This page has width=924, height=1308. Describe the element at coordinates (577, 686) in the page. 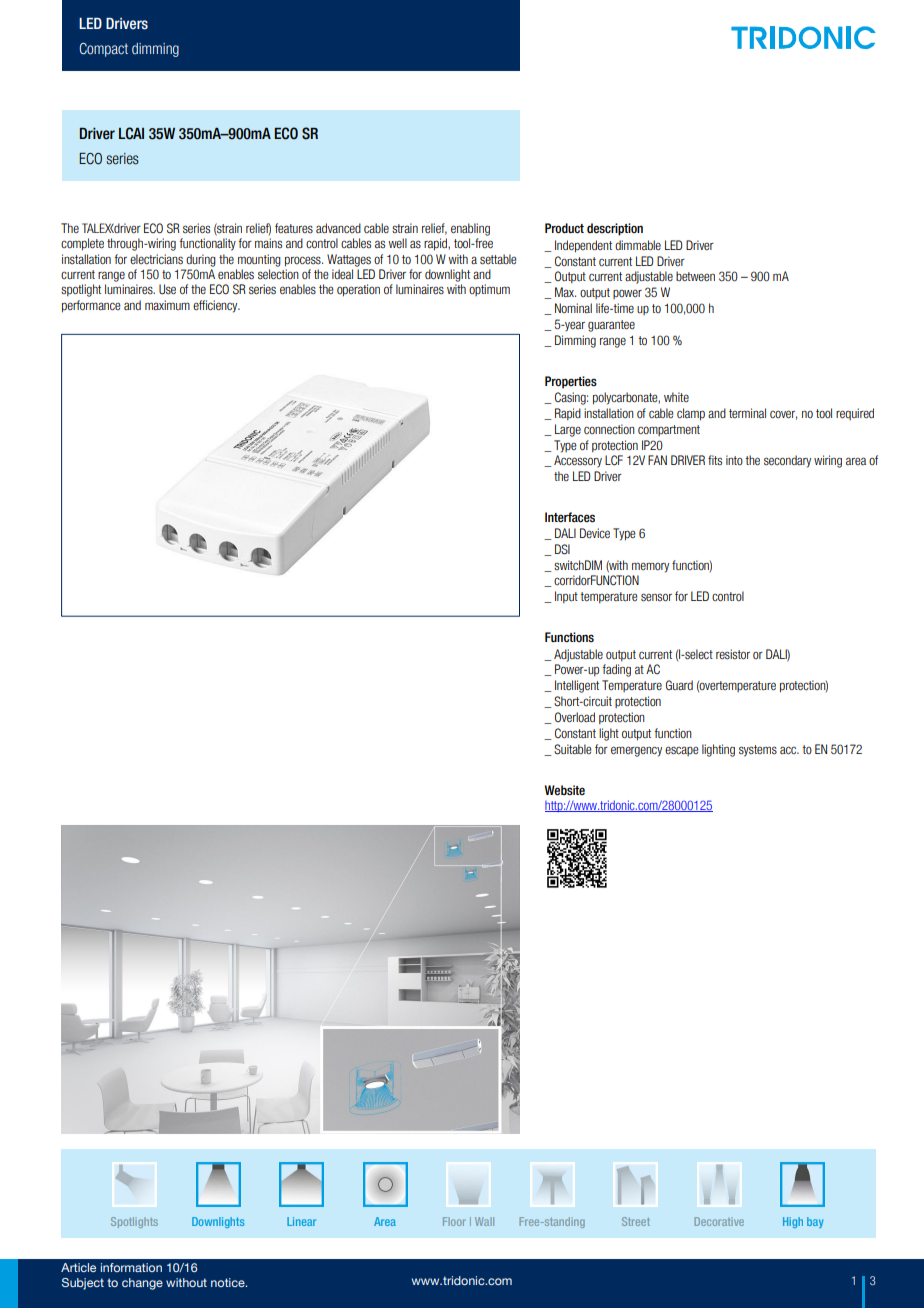

I see `Intelligent` at that location.
